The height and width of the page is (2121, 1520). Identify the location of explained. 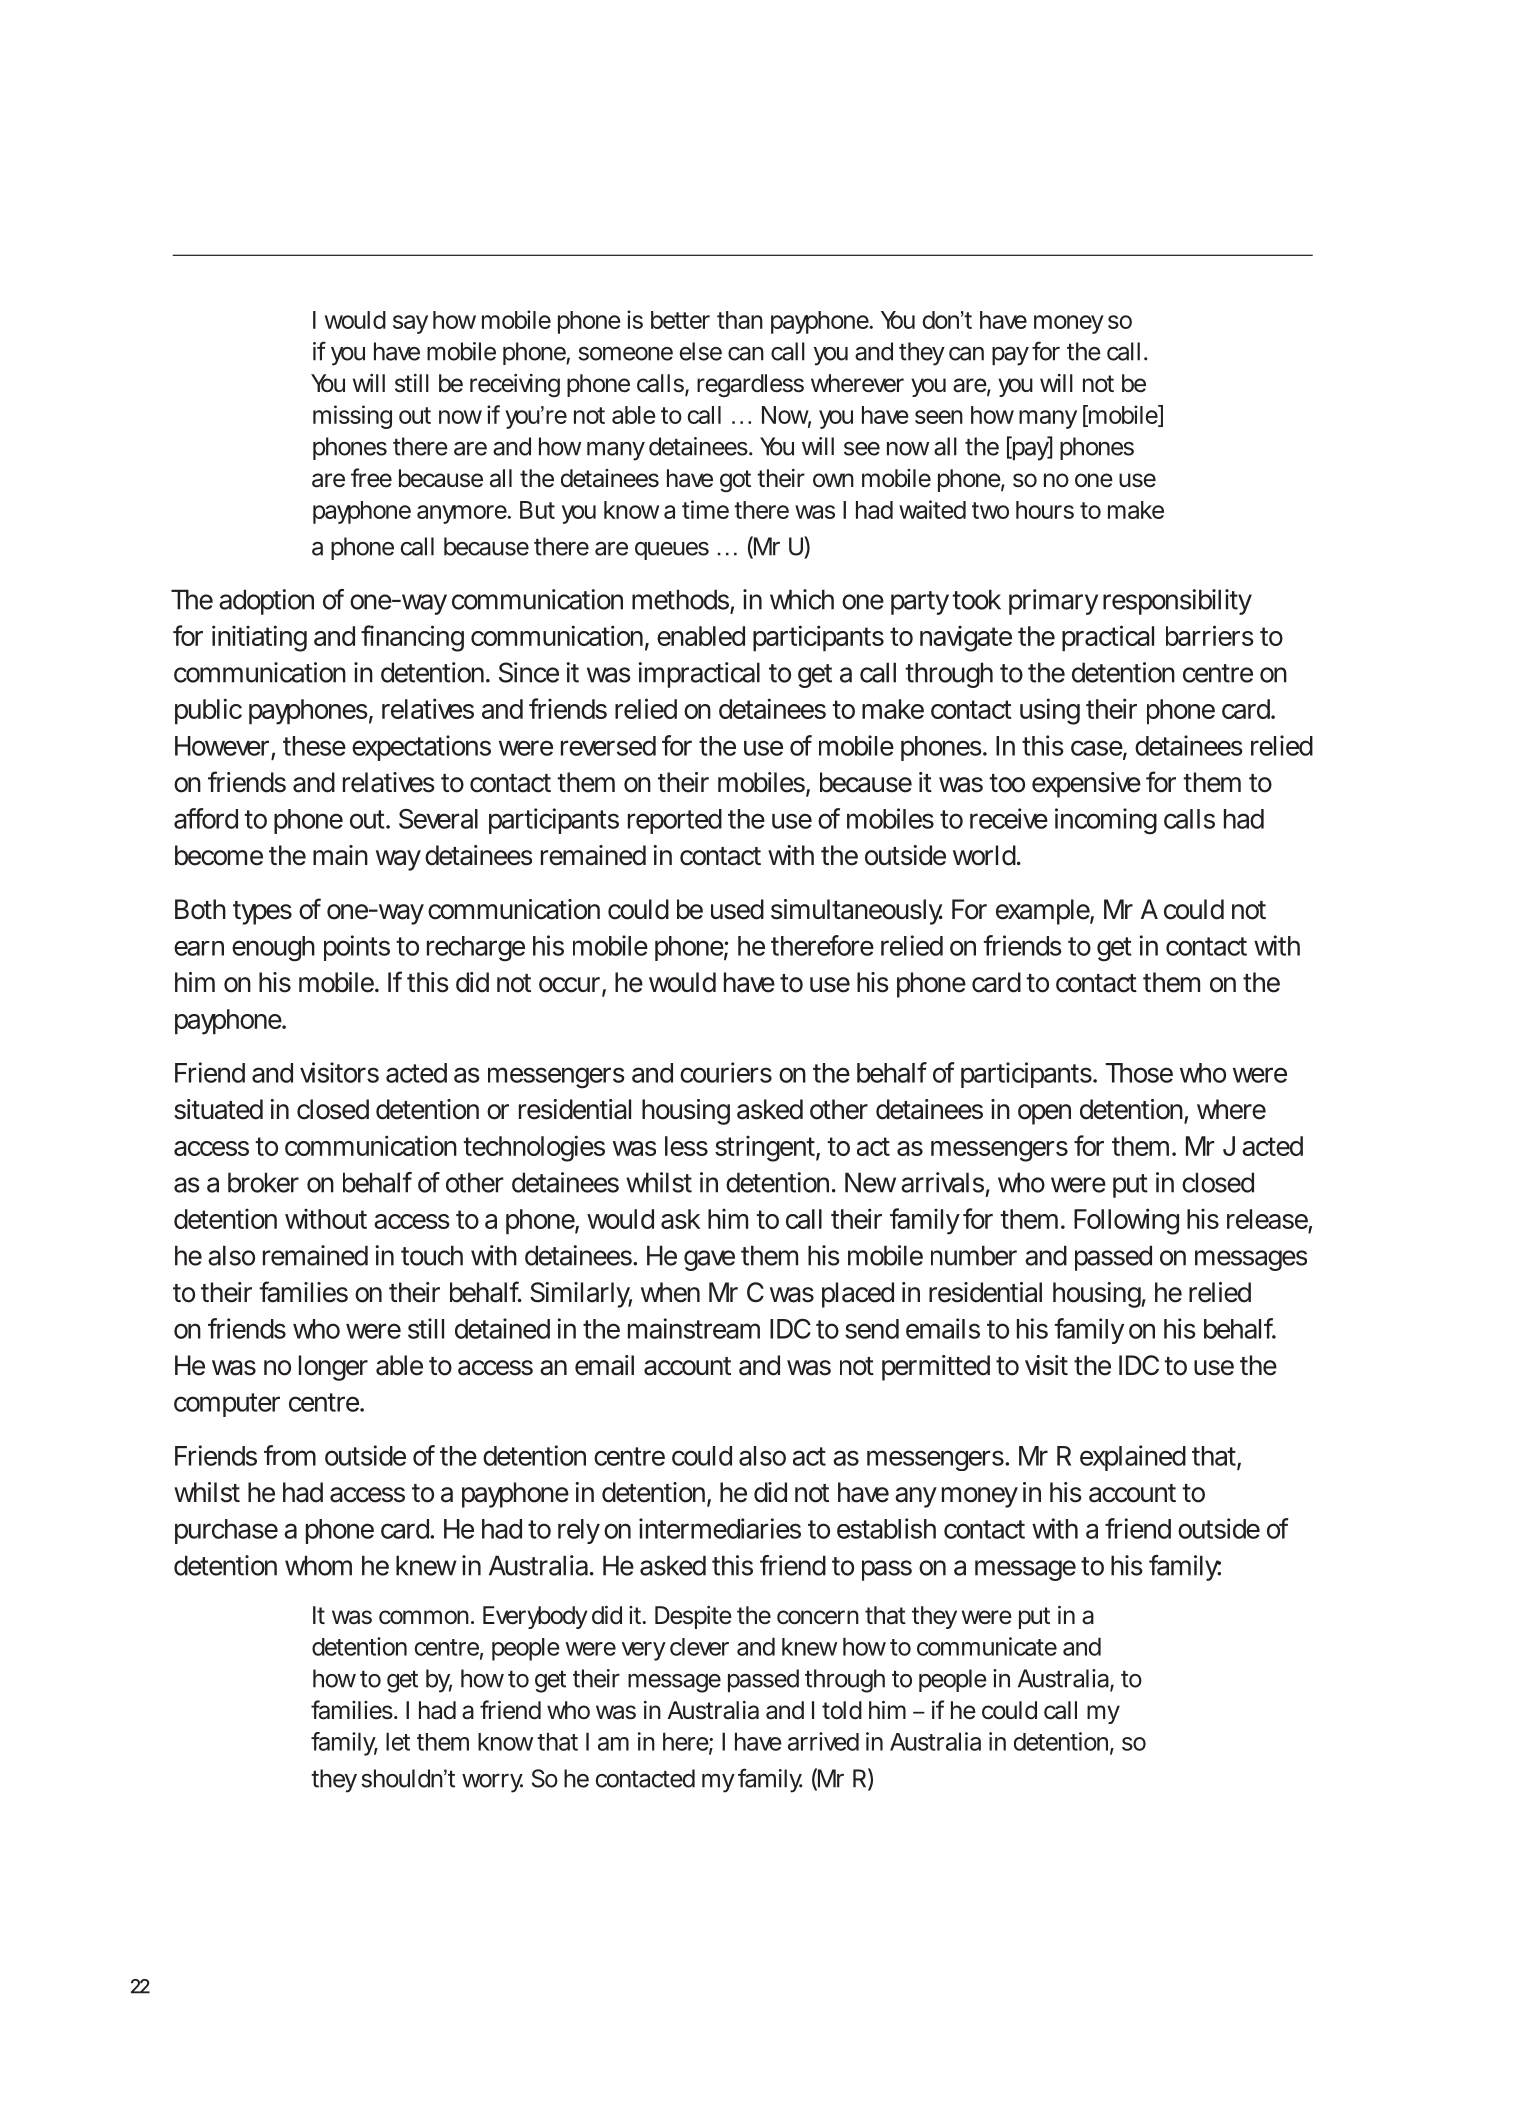
(1133, 1458).
